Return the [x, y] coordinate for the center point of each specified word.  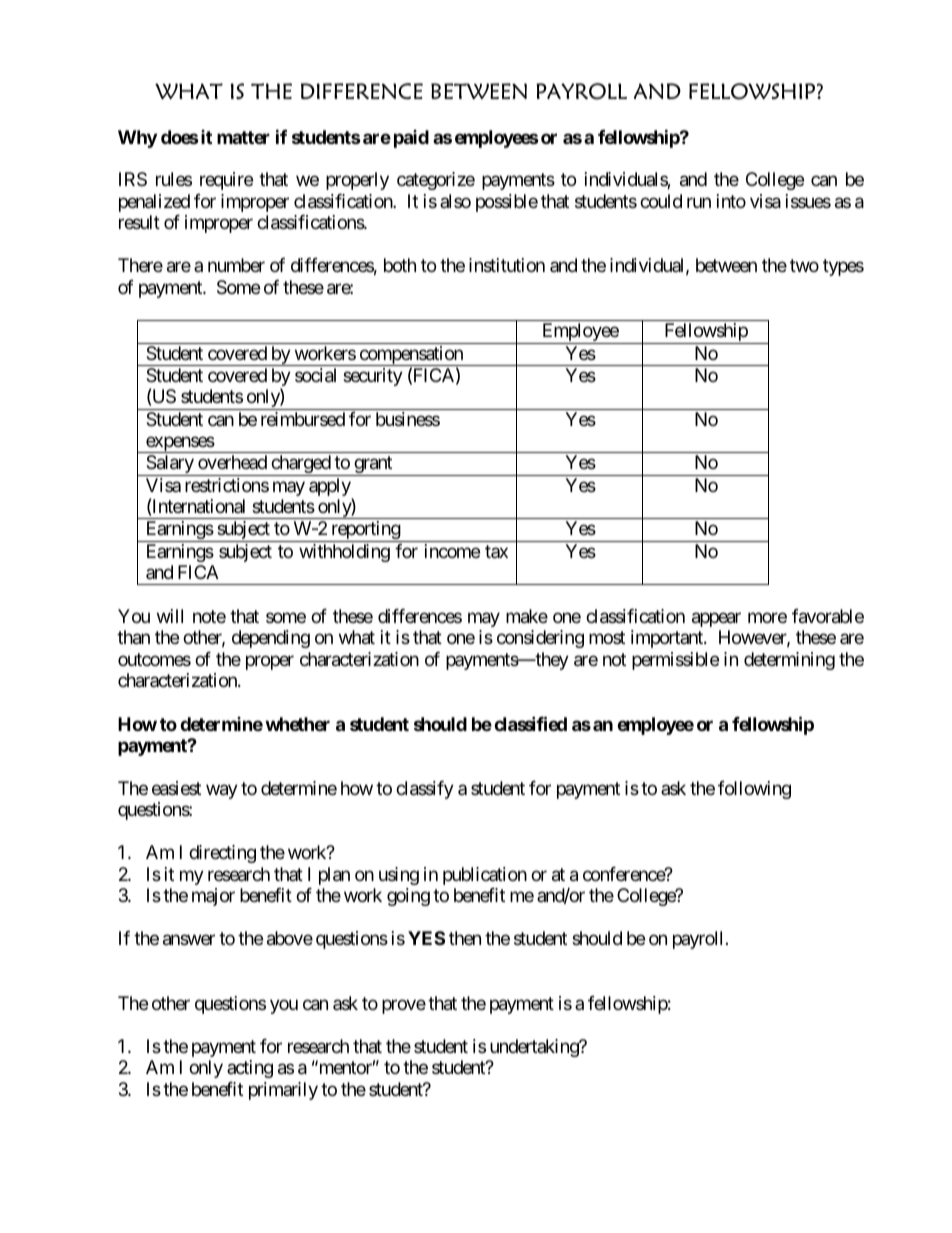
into [731, 201]
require [226, 181]
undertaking [535, 1048]
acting [250, 1069]
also [455, 201]
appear [716, 619]
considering [540, 639]
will [170, 616]
